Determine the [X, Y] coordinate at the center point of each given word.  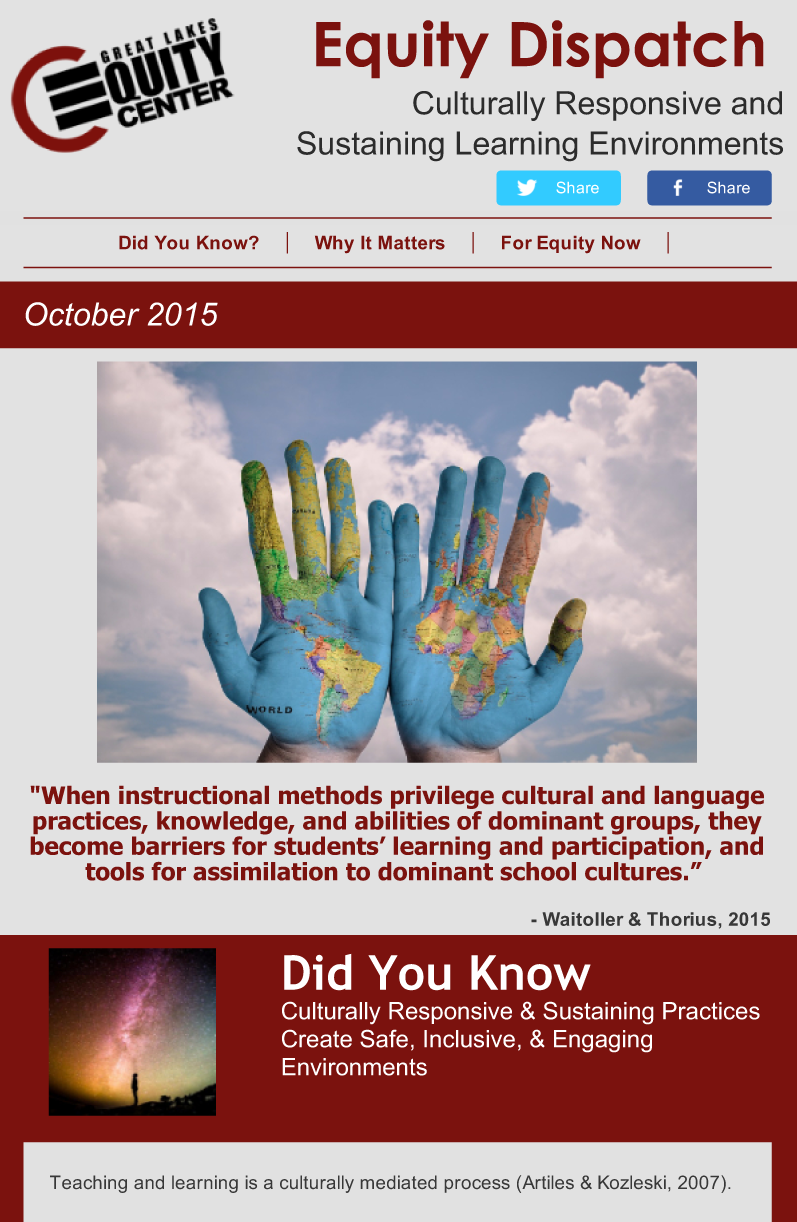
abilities [402, 820]
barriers [178, 845]
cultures [633, 870]
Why [334, 244]
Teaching [88, 1184]
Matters [412, 243]
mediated [399, 1182]
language [709, 799]
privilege [441, 799]
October [82, 314]
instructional [194, 795]
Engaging [603, 1041]
